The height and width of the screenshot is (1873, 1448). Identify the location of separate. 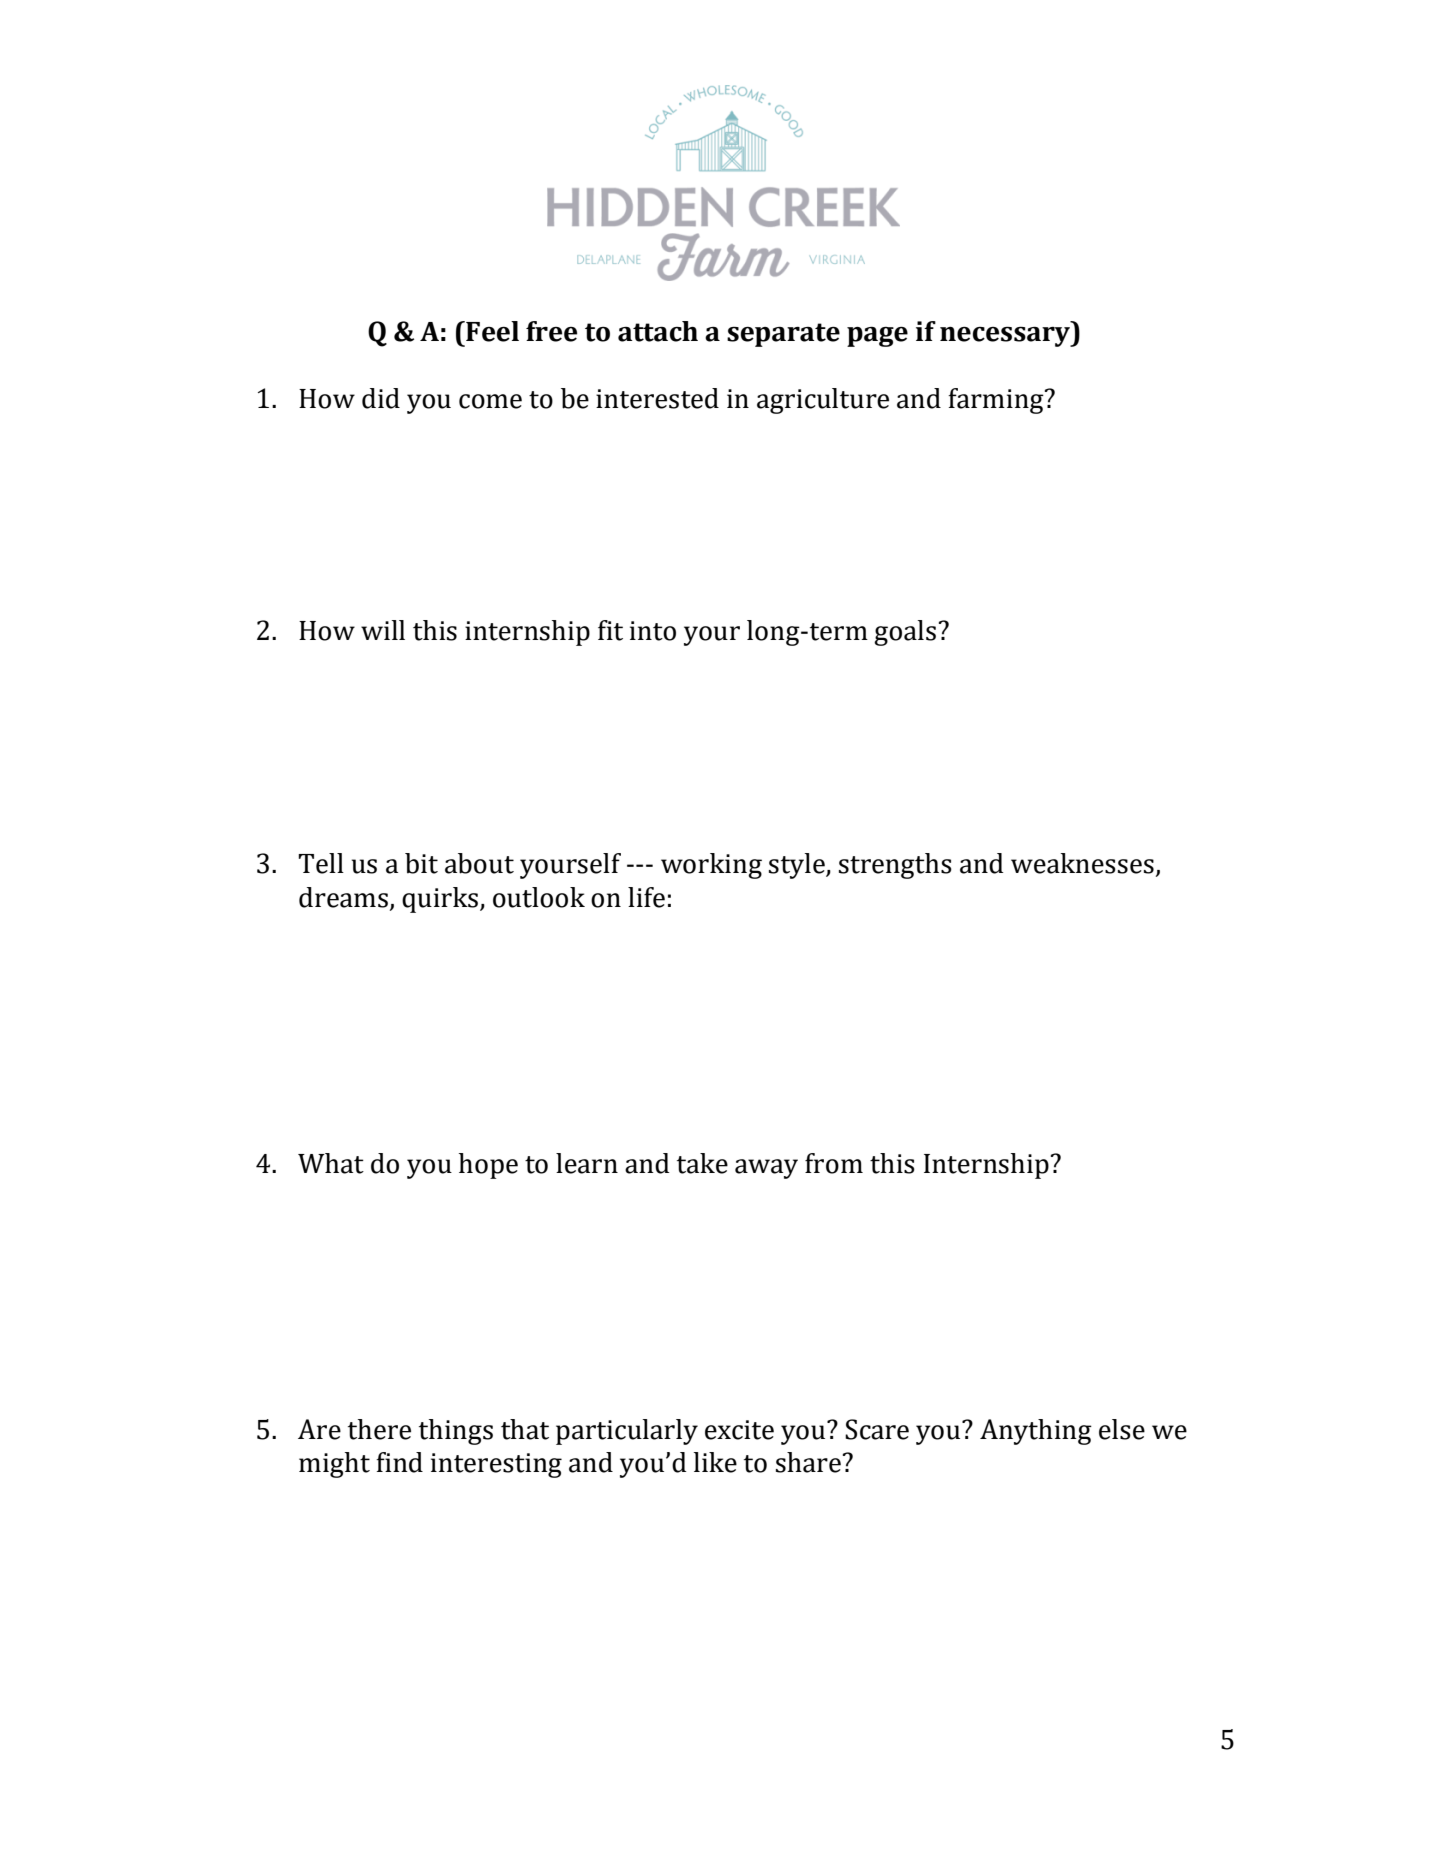
(783, 335).
